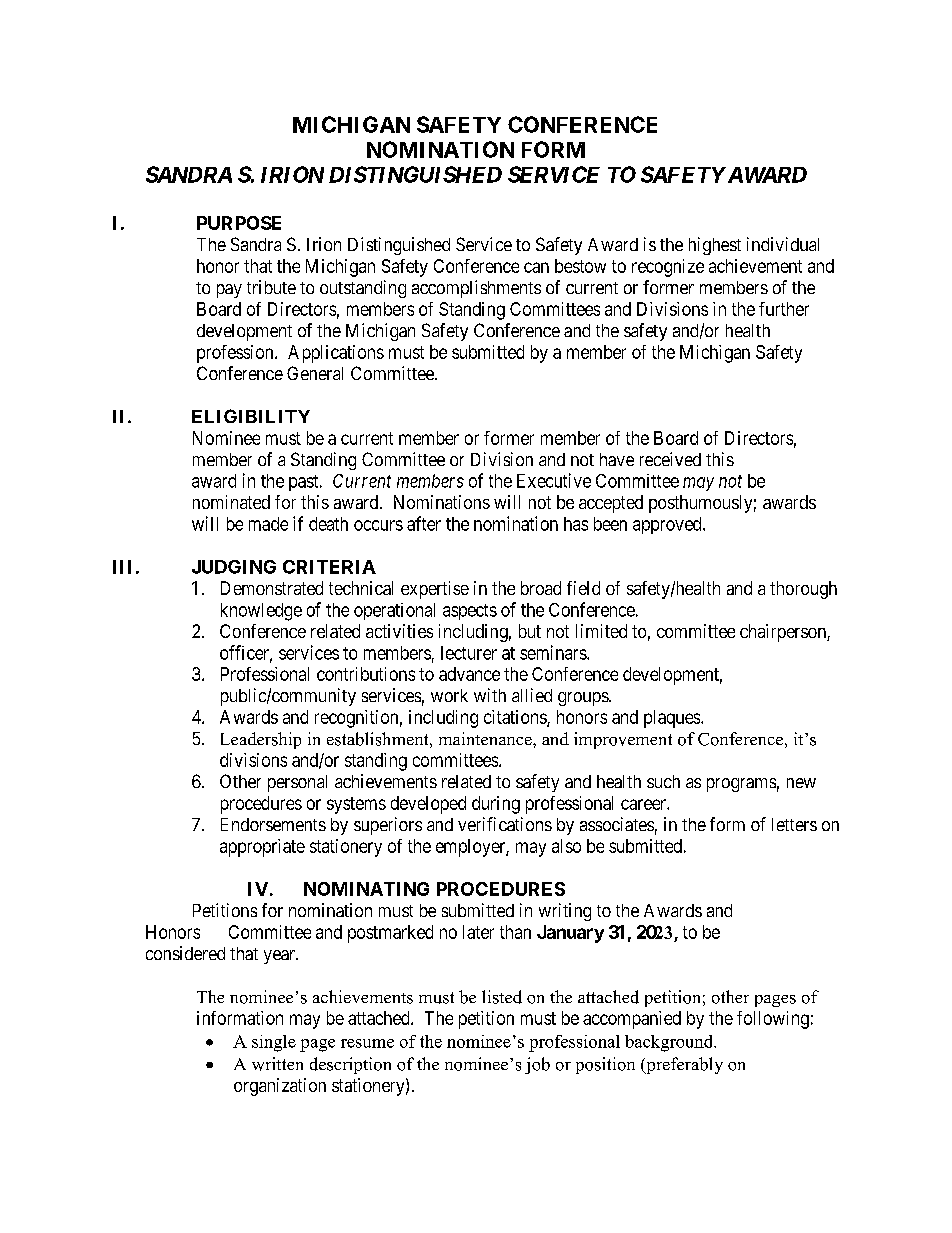  I want to click on job, so click(537, 1065).
